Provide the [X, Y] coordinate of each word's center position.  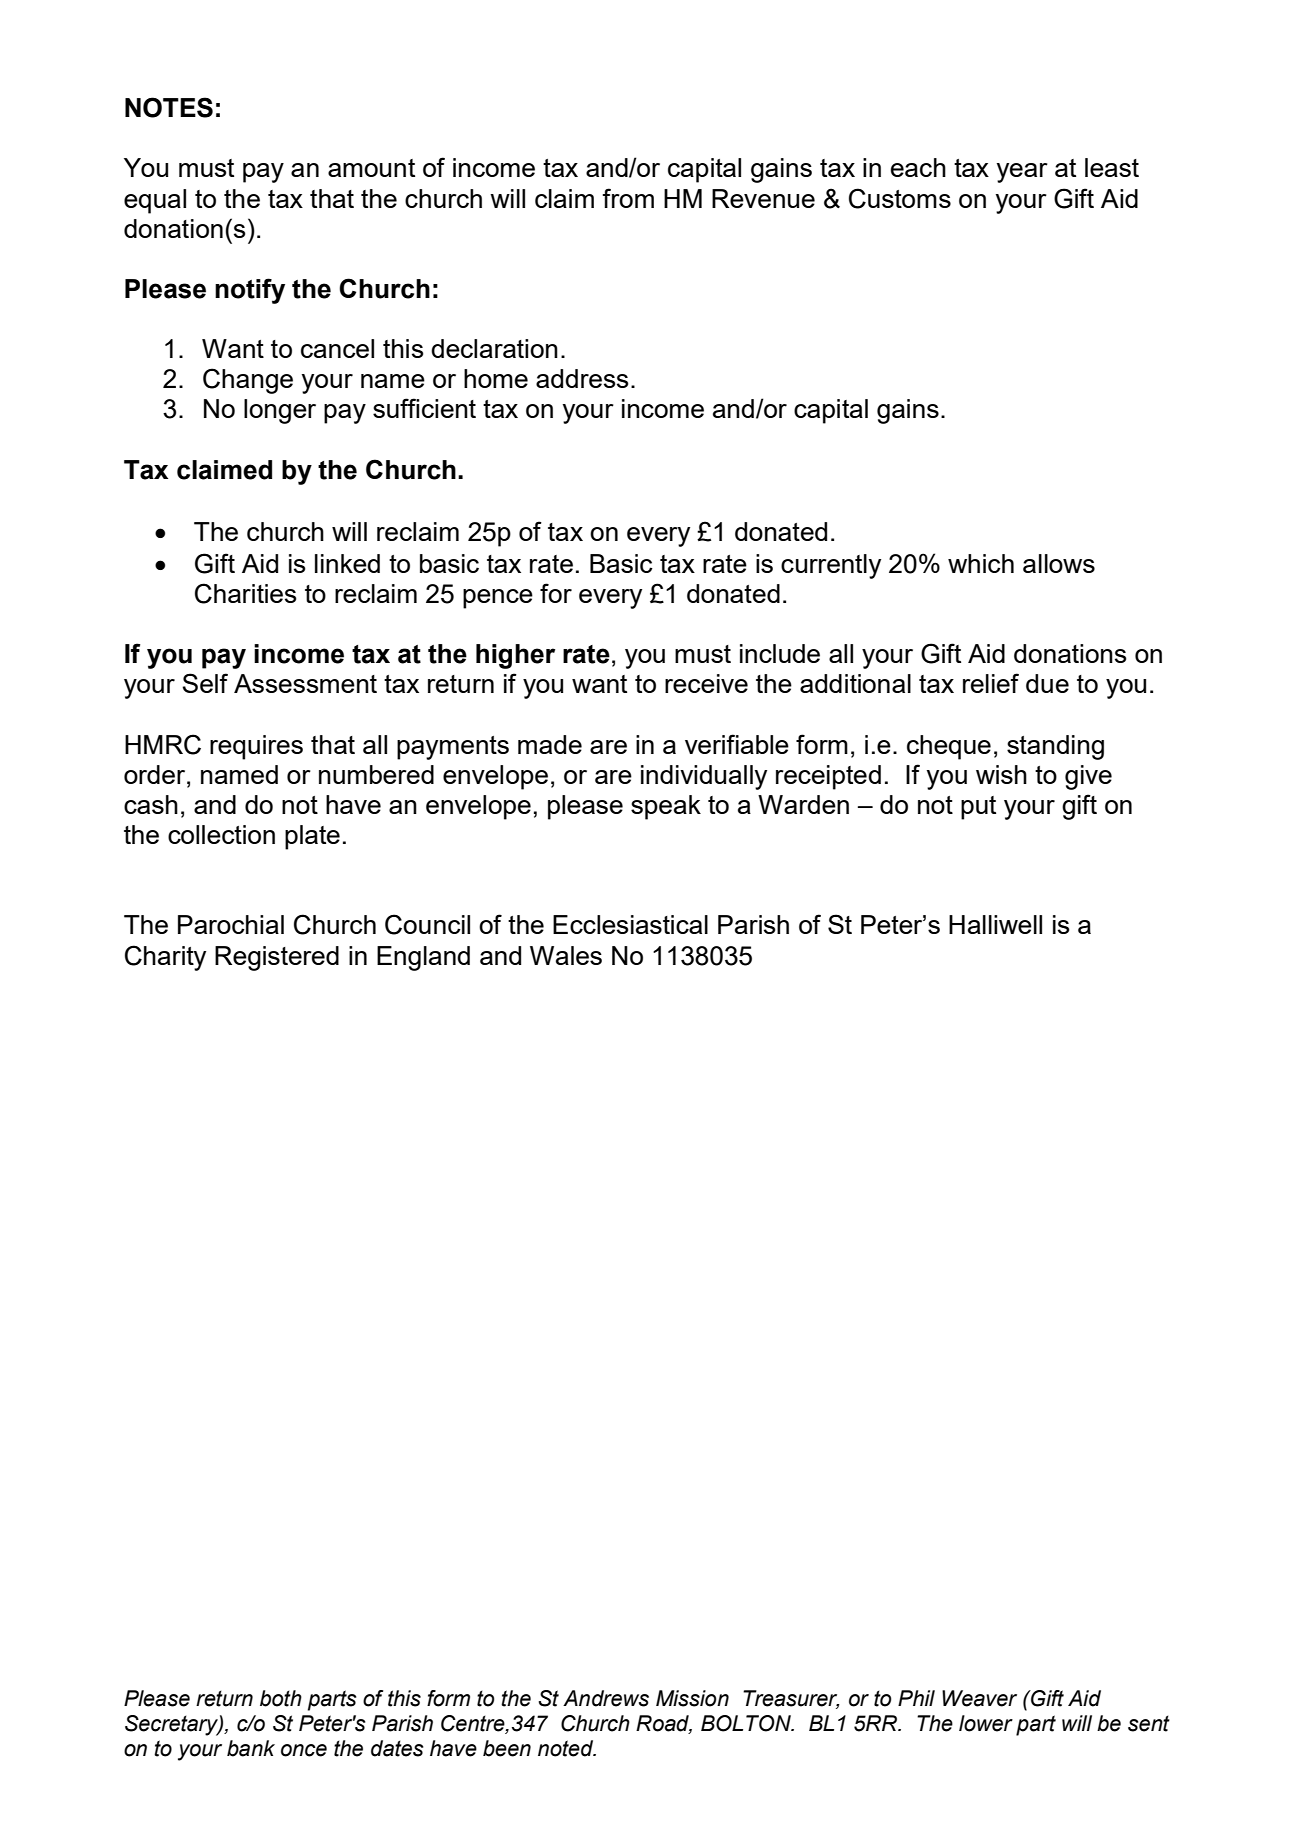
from [628, 198]
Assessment [305, 683]
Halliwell [995, 924]
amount [371, 168]
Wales [566, 955]
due [1047, 683]
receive [706, 683]
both [281, 1698]
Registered [277, 958]
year [1022, 173]
